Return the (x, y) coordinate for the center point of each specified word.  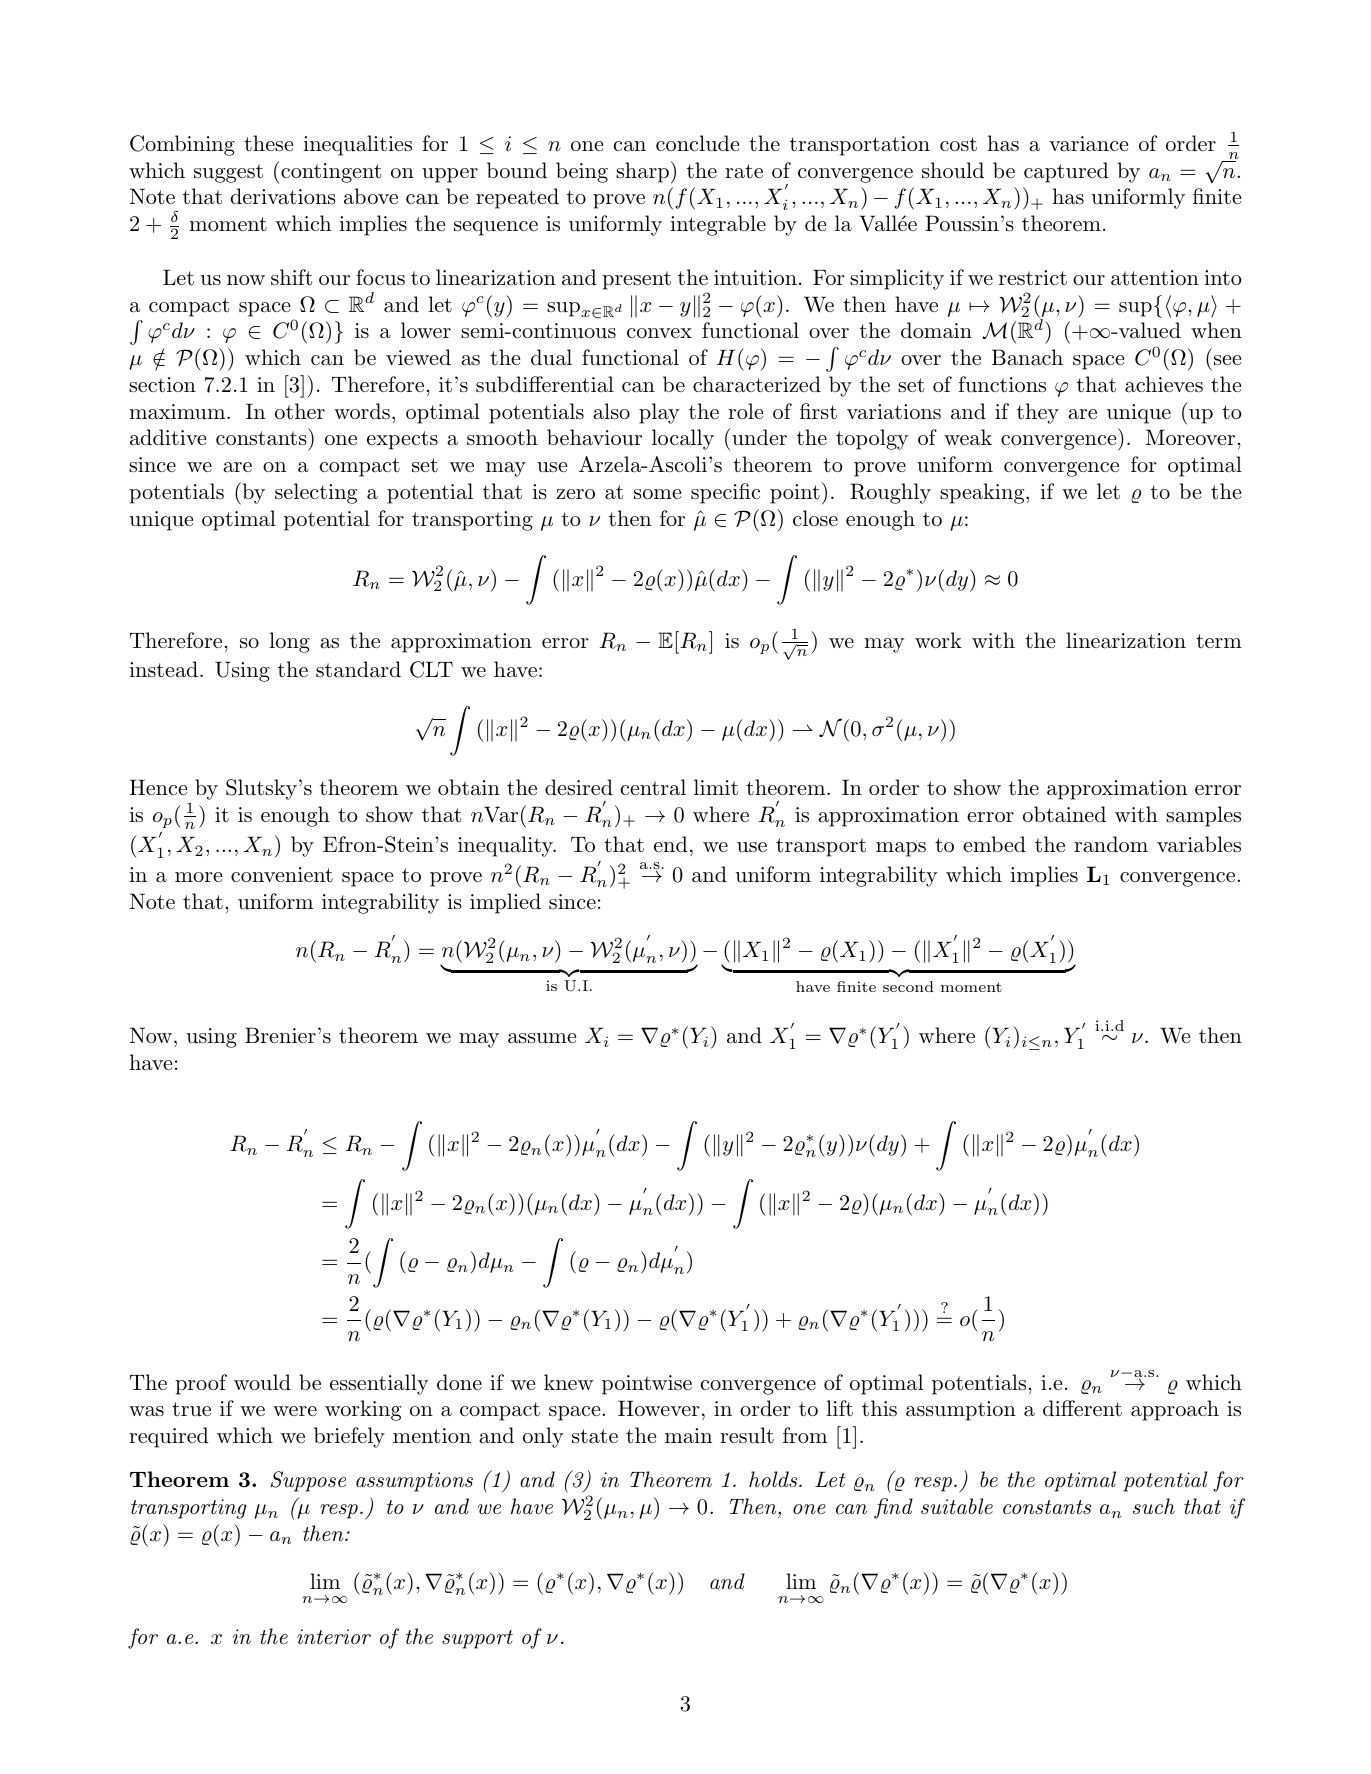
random (1111, 844)
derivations (283, 196)
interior (334, 1637)
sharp (642, 172)
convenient (282, 874)
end (670, 844)
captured (1066, 172)
